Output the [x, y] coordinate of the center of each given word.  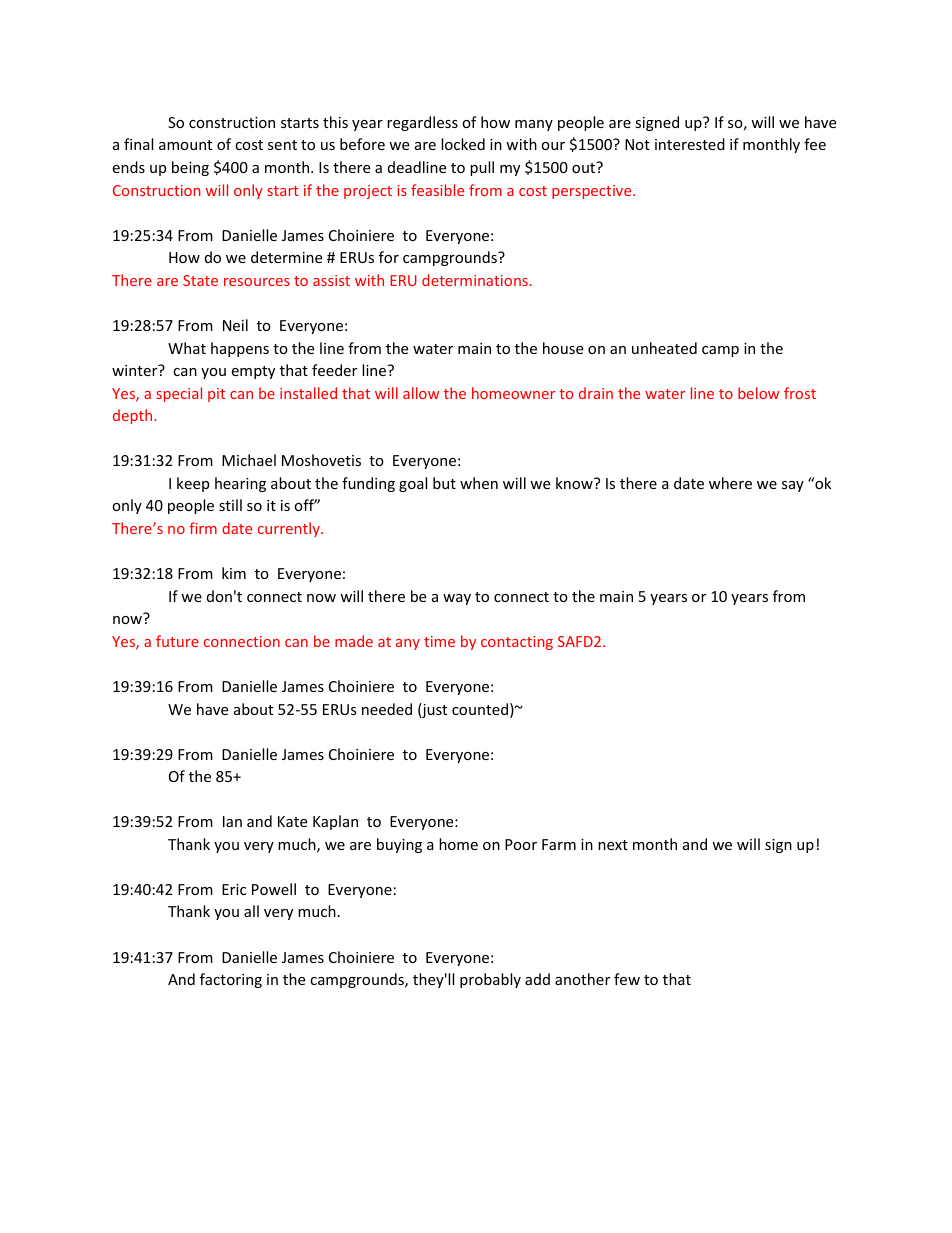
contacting [517, 643]
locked [463, 144]
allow [421, 393]
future [177, 641]
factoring [231, 980]
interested [690, 144]
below [758, 393]
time [439, 641]
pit [216, 395]
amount [185, 145]
